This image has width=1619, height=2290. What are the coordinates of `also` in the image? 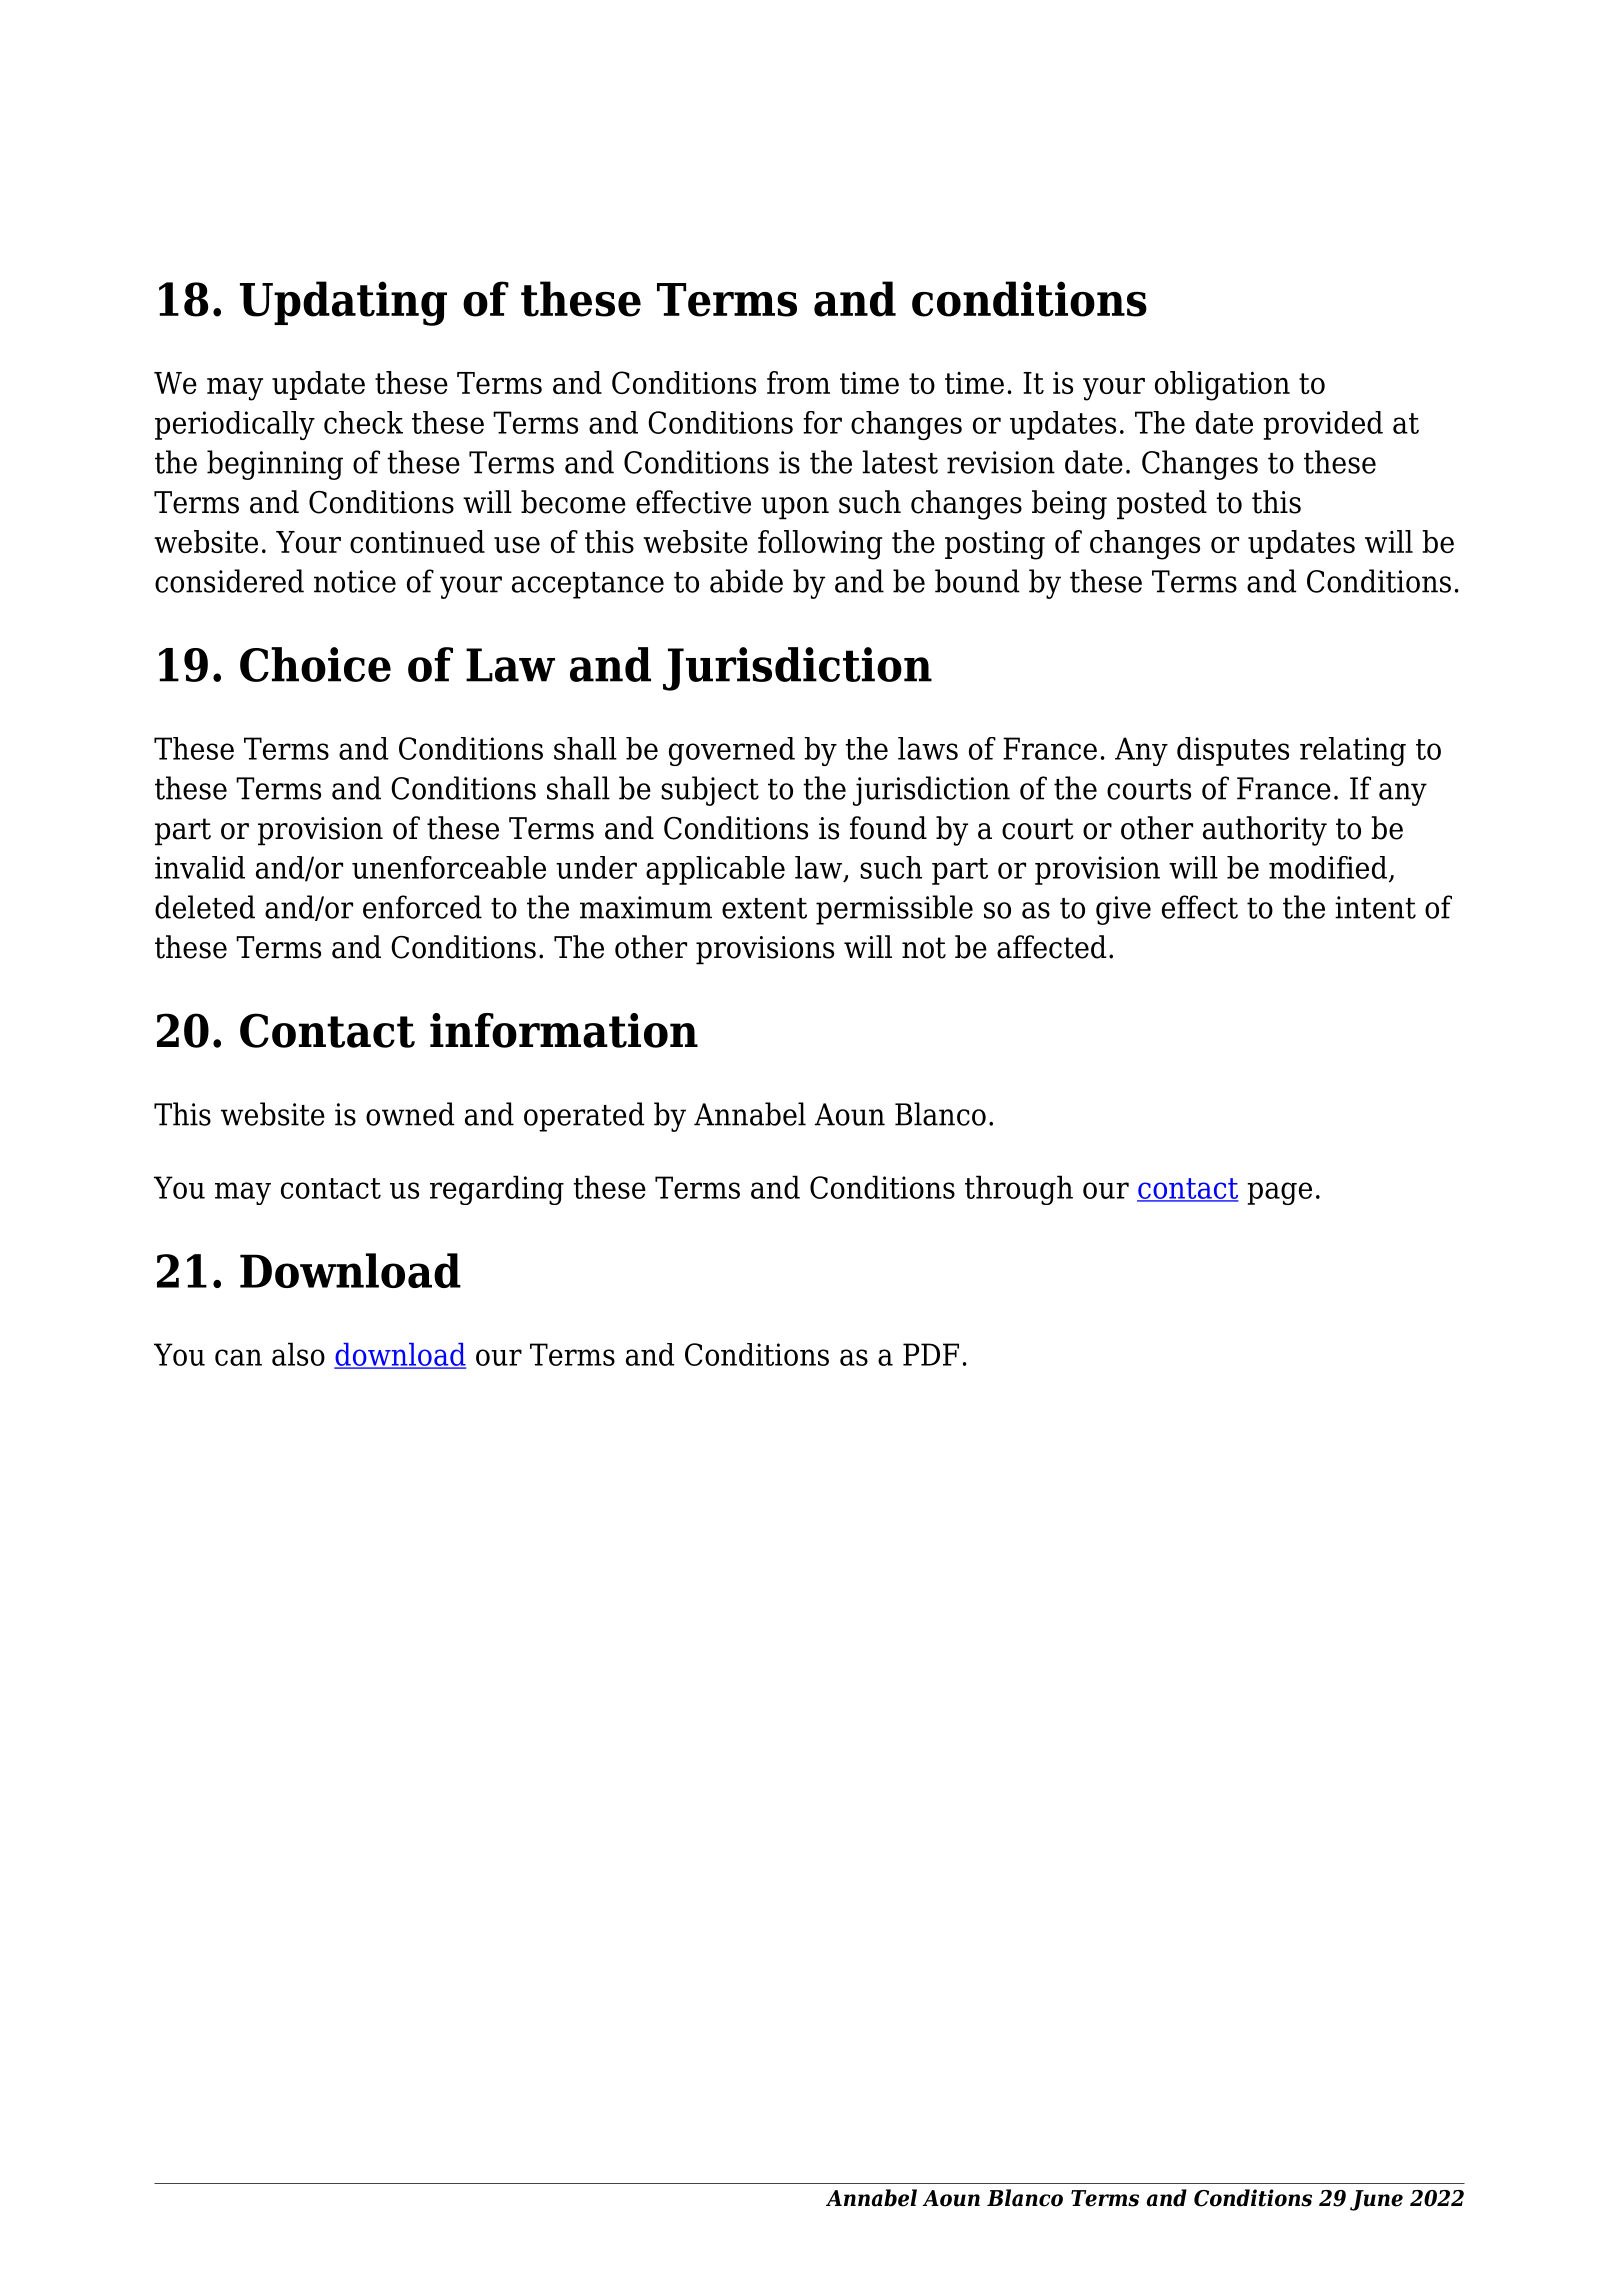 It's located at (298, 1354).
